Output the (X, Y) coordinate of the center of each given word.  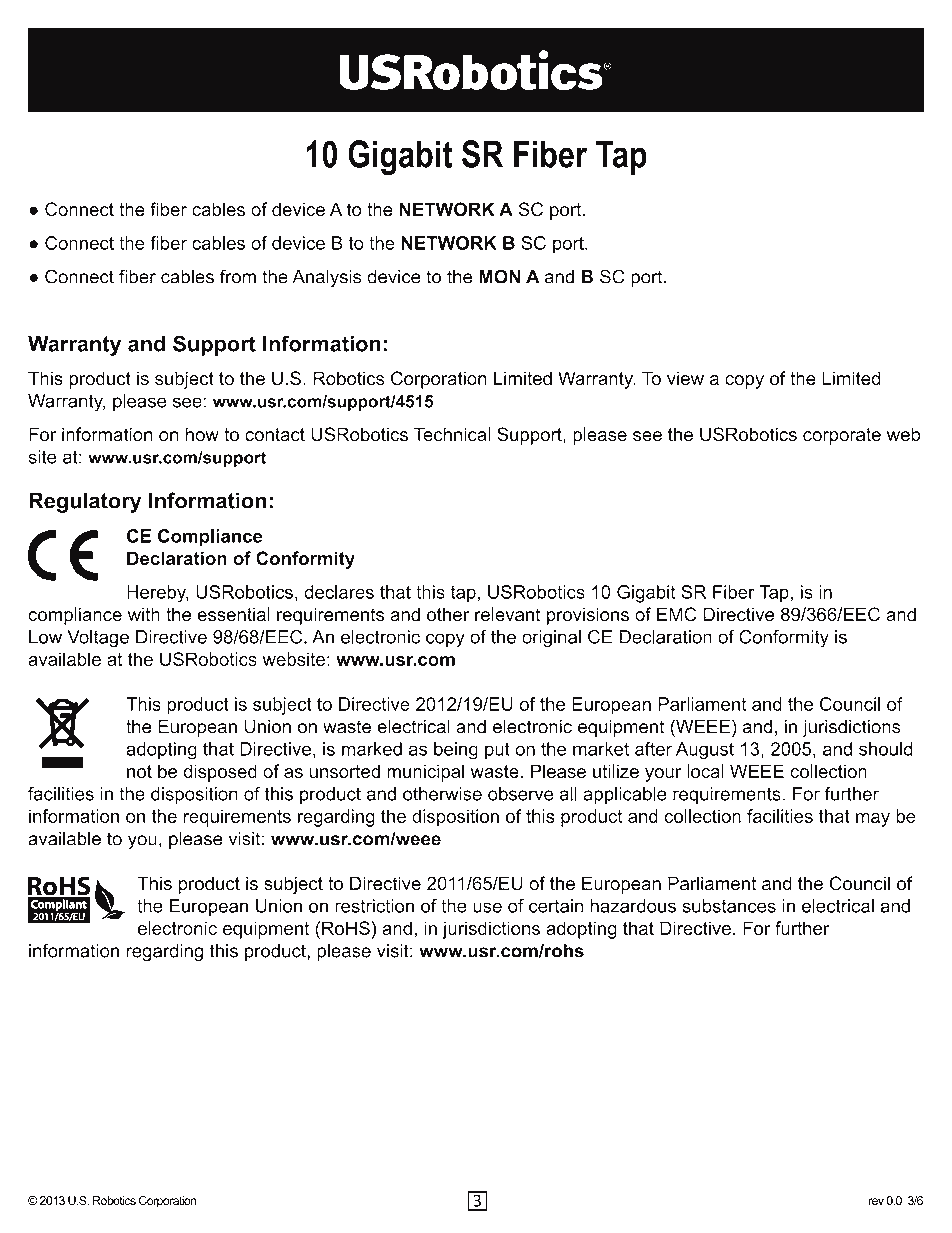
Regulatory (85, 502)
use (487, 907)
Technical (452, 434)
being (456, 751)
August (705, 751)
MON (500, 276)
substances (729, 906)
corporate (842, 436)
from (238, 276)
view (685, 378)
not (139, 771)
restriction (374, 906)
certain (556, 906)
